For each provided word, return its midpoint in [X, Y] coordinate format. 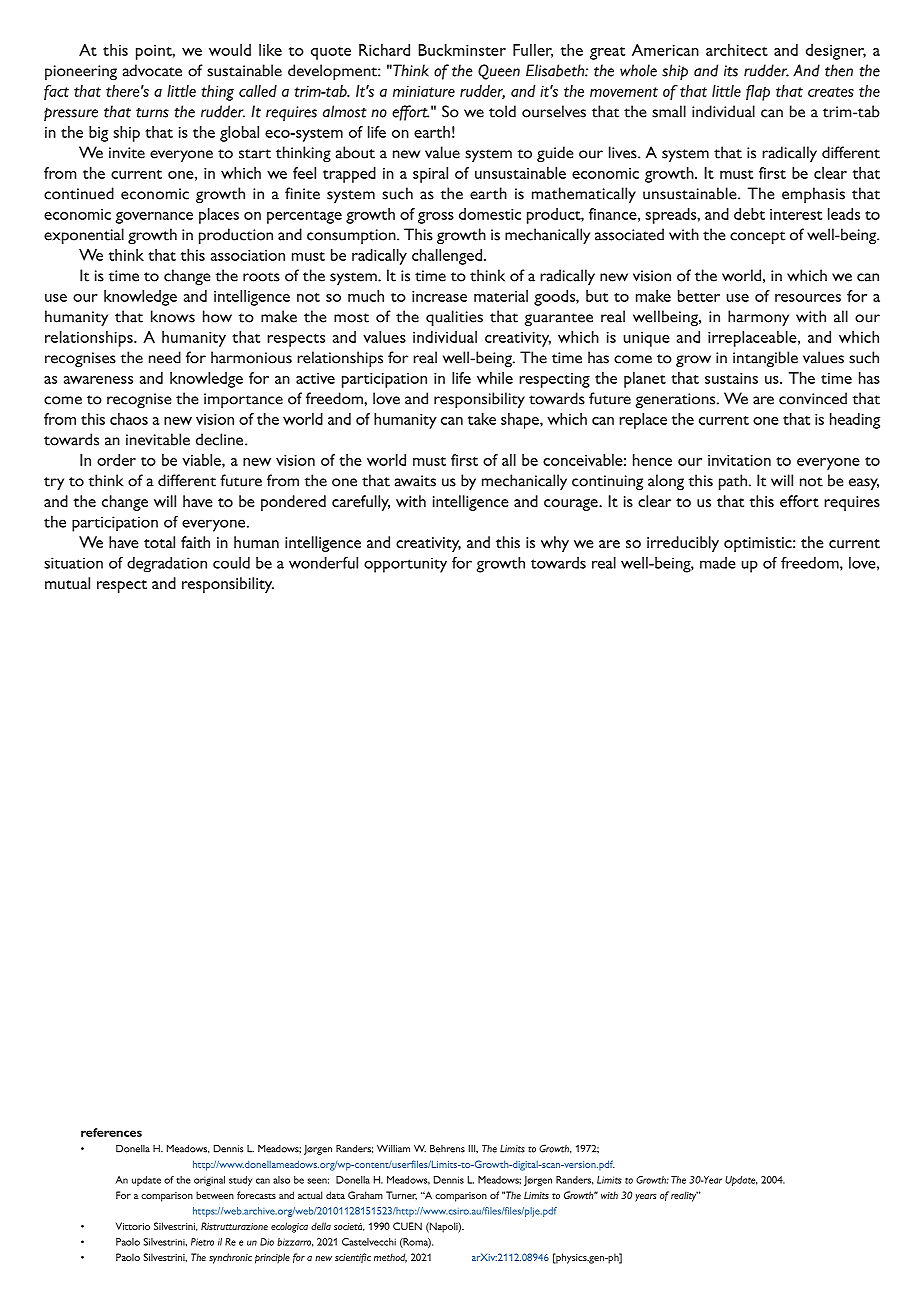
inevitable [158, 439]
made [718, 563]
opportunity [405, 565]
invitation [739, 460]
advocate [152, 70]
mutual [67, 583]
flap [758, 93]
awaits [415, 481]
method [390, 1258]
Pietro [202, 1242]
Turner [401, 1195]
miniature [424, 91]
